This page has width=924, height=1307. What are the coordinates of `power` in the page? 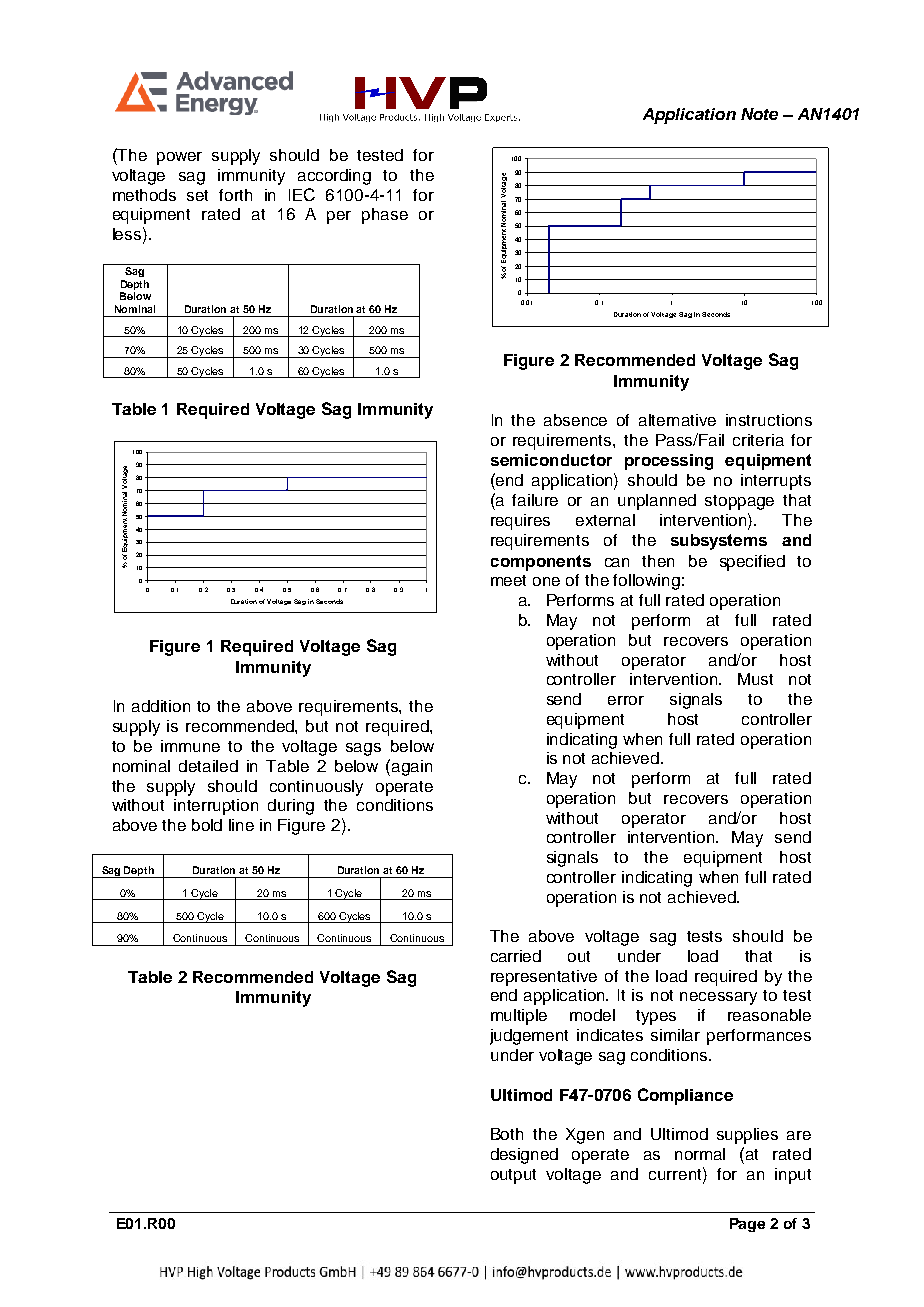 It's located at (179, 158).
